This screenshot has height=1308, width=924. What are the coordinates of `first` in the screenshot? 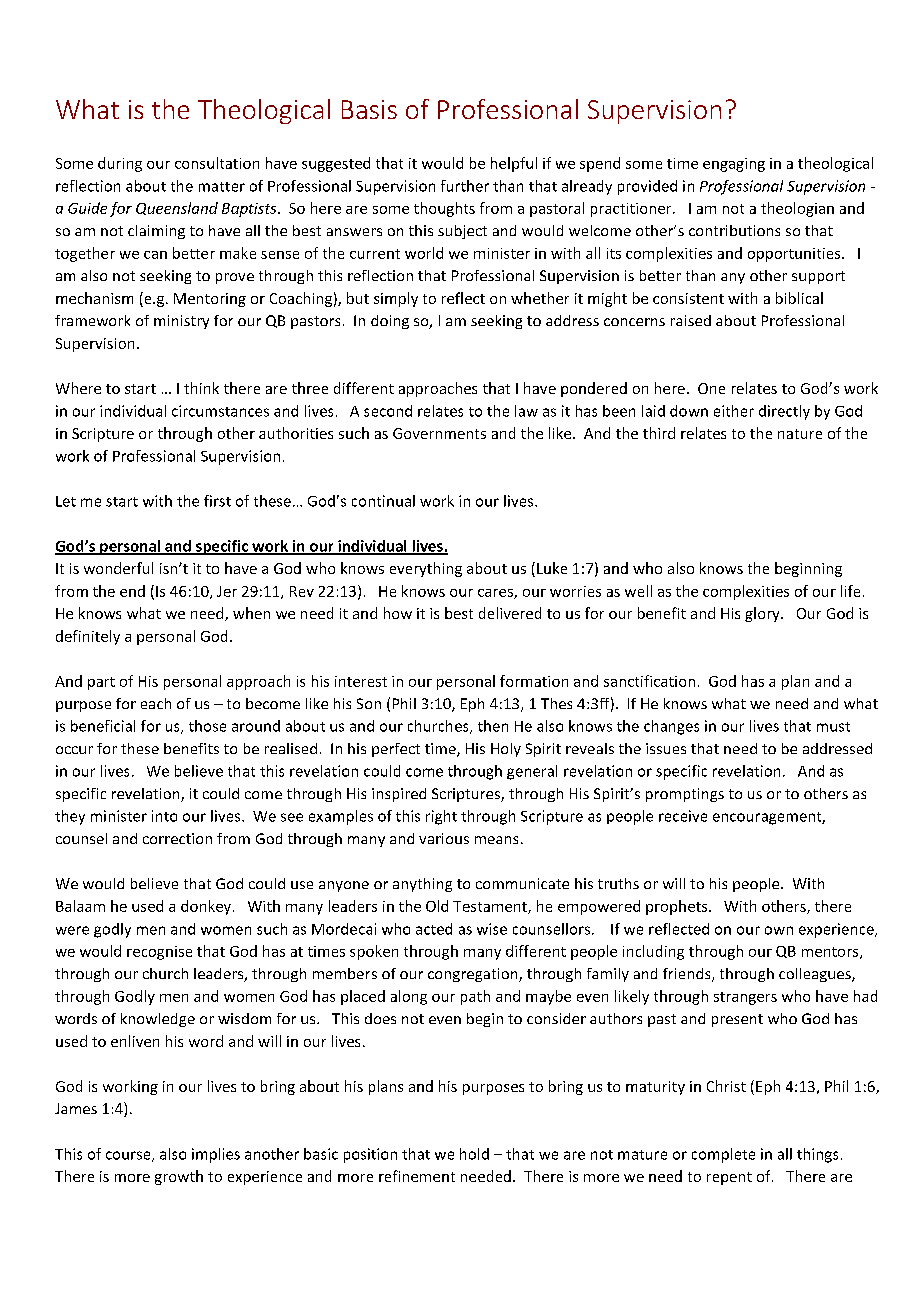 It's located at (217, 501).
